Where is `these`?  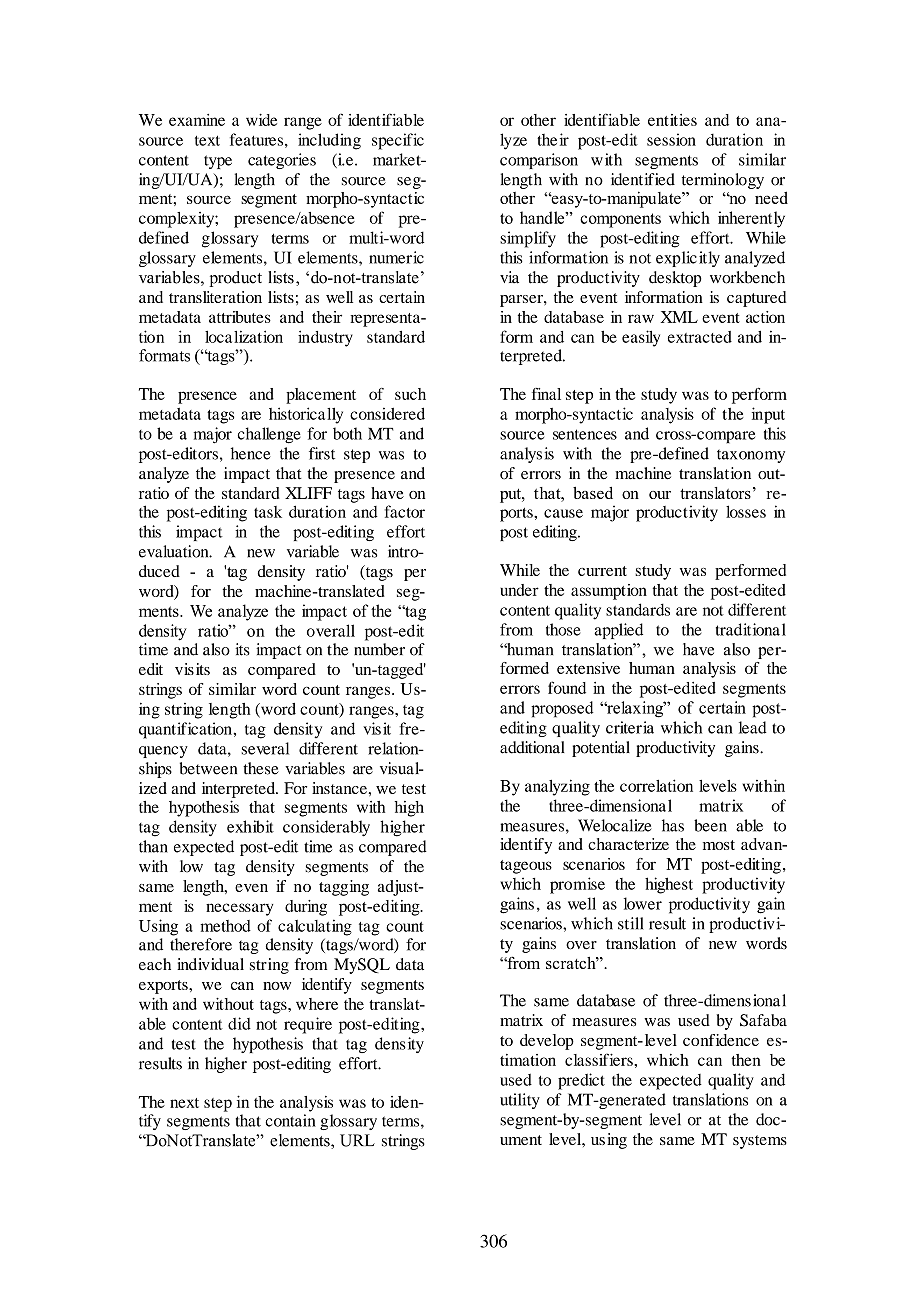
these is located at coordinates (261, 768).
